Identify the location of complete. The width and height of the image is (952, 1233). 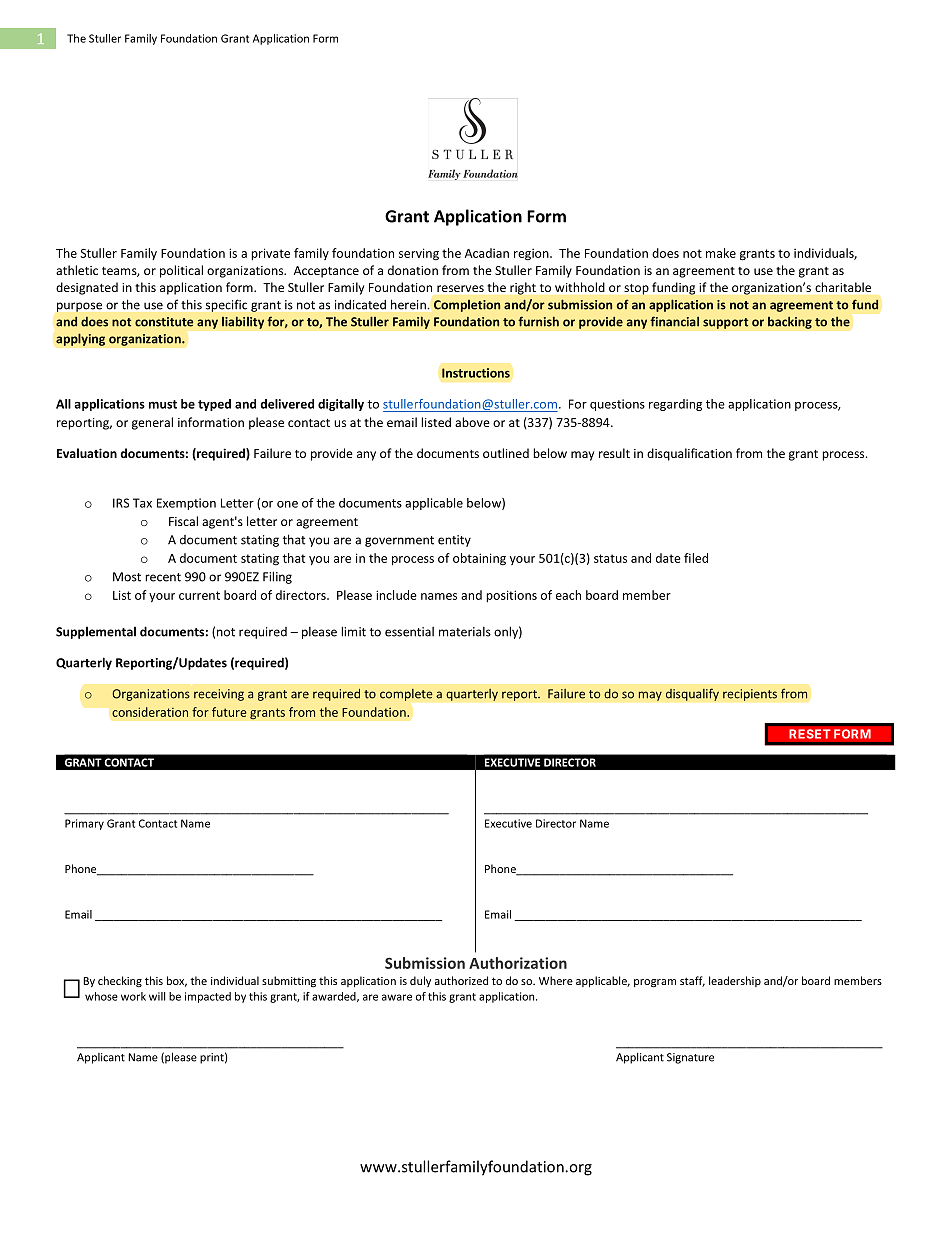
(406, 695).
